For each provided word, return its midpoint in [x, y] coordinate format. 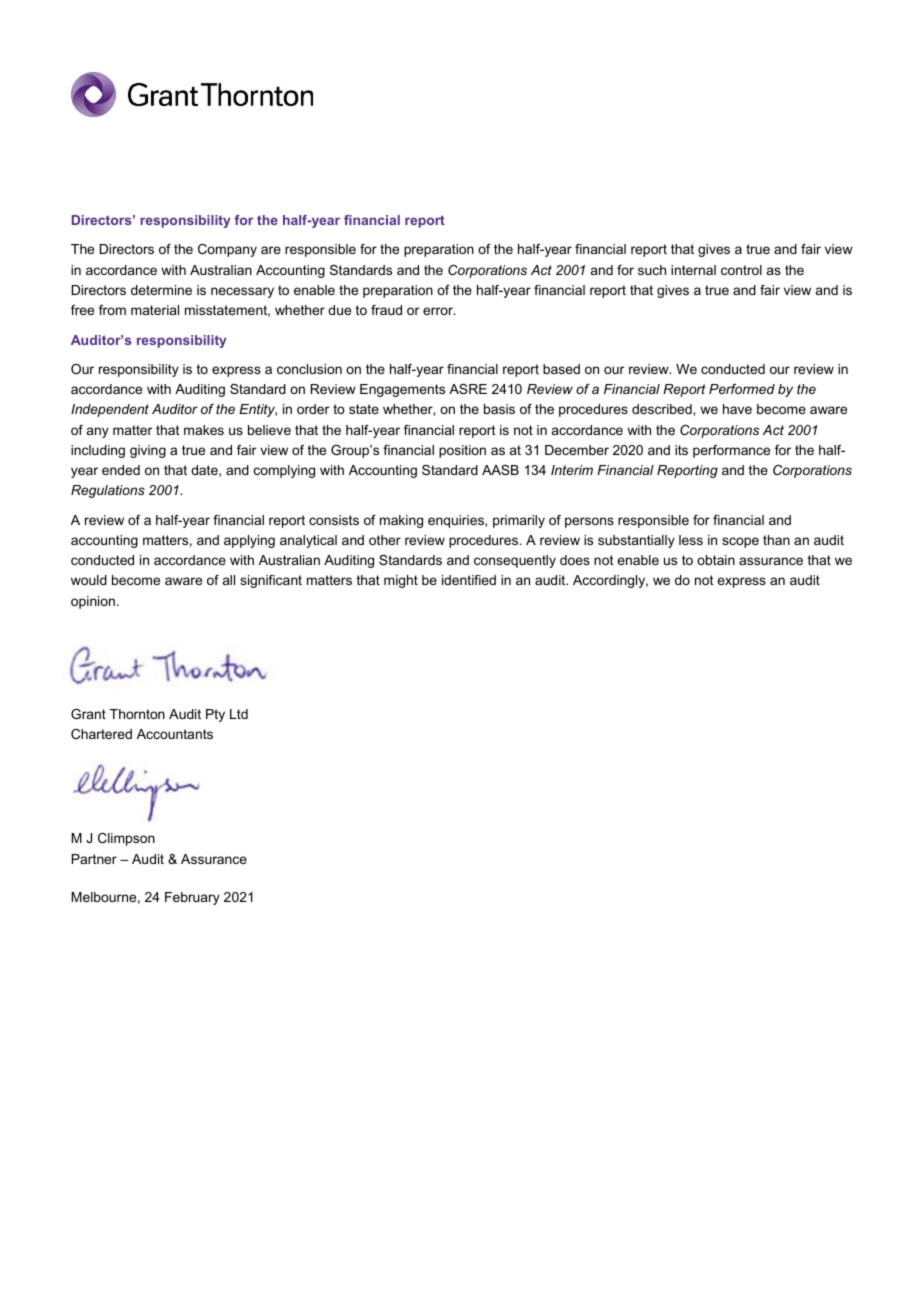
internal [693, 270]
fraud [386, 310]
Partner [94, 859]
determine [161, 290]
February [192, 898]
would [89, 580]
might [401, 581]
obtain [716, 560]
